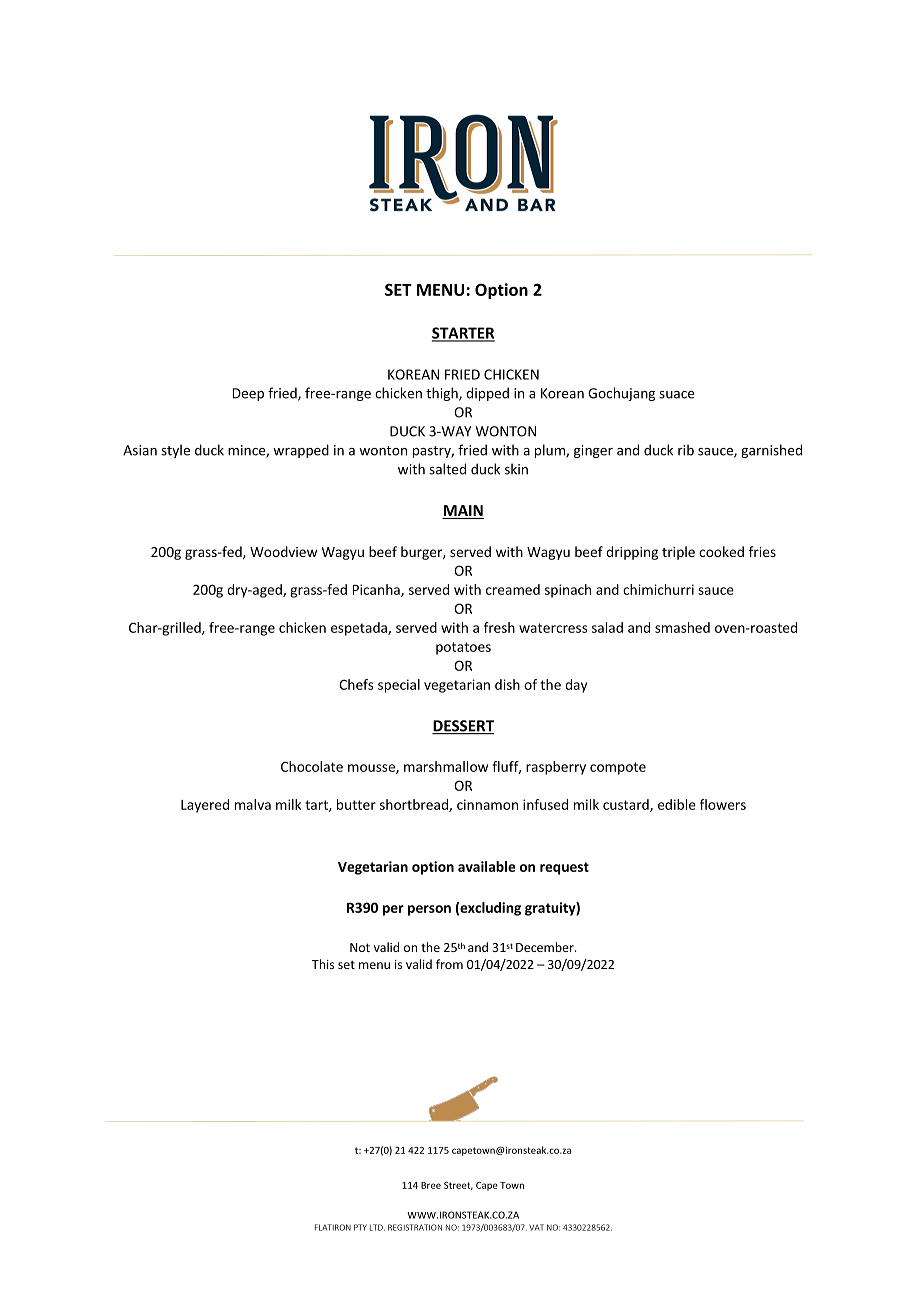 This screenshot has height=1308, width=924. Describe the element at coordinates (443, 394) in the screenshot. I see `thigh` at that location.
